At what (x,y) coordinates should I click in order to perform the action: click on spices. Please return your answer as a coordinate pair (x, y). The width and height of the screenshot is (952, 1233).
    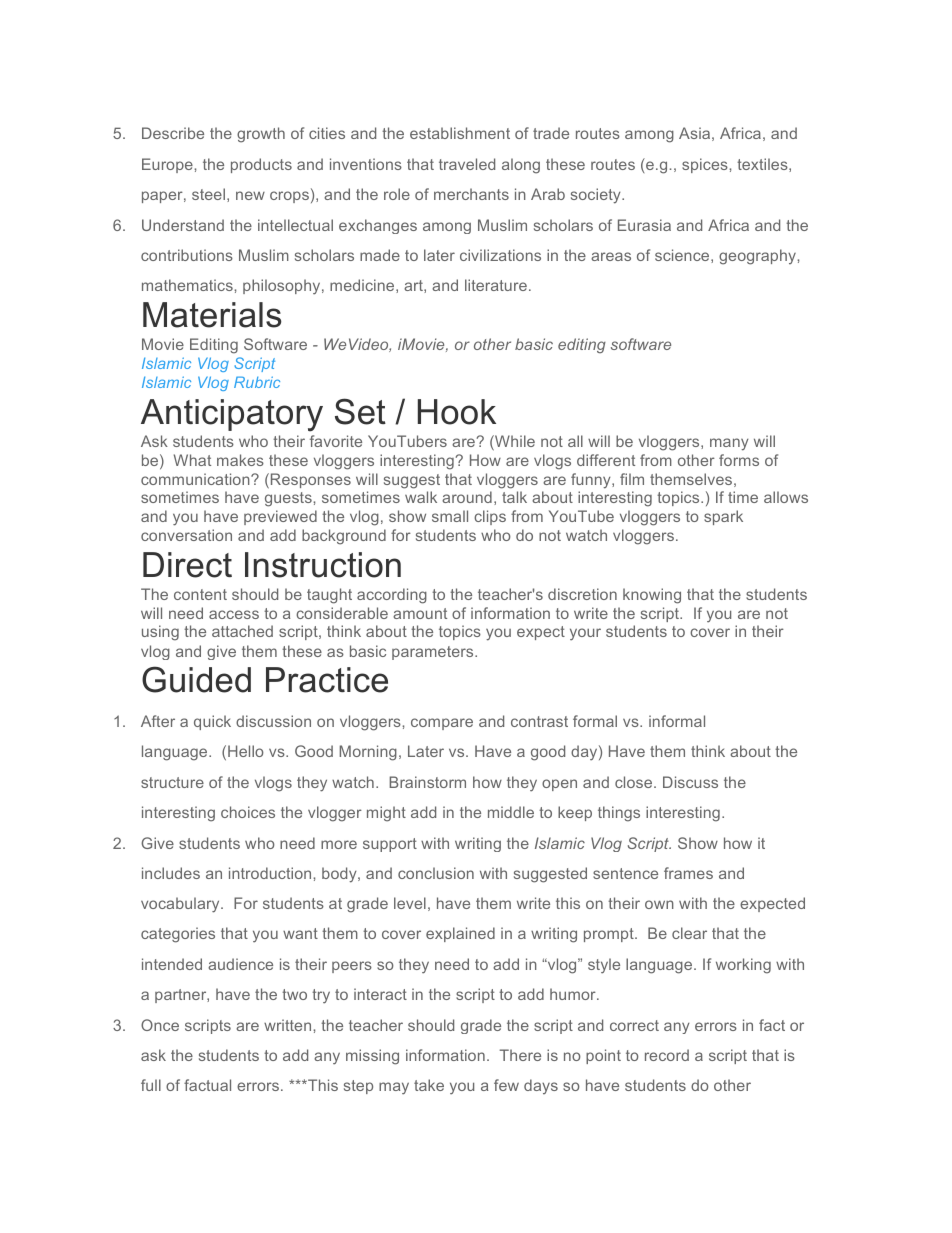
    Looking at the image, I should click on (706, 165).
